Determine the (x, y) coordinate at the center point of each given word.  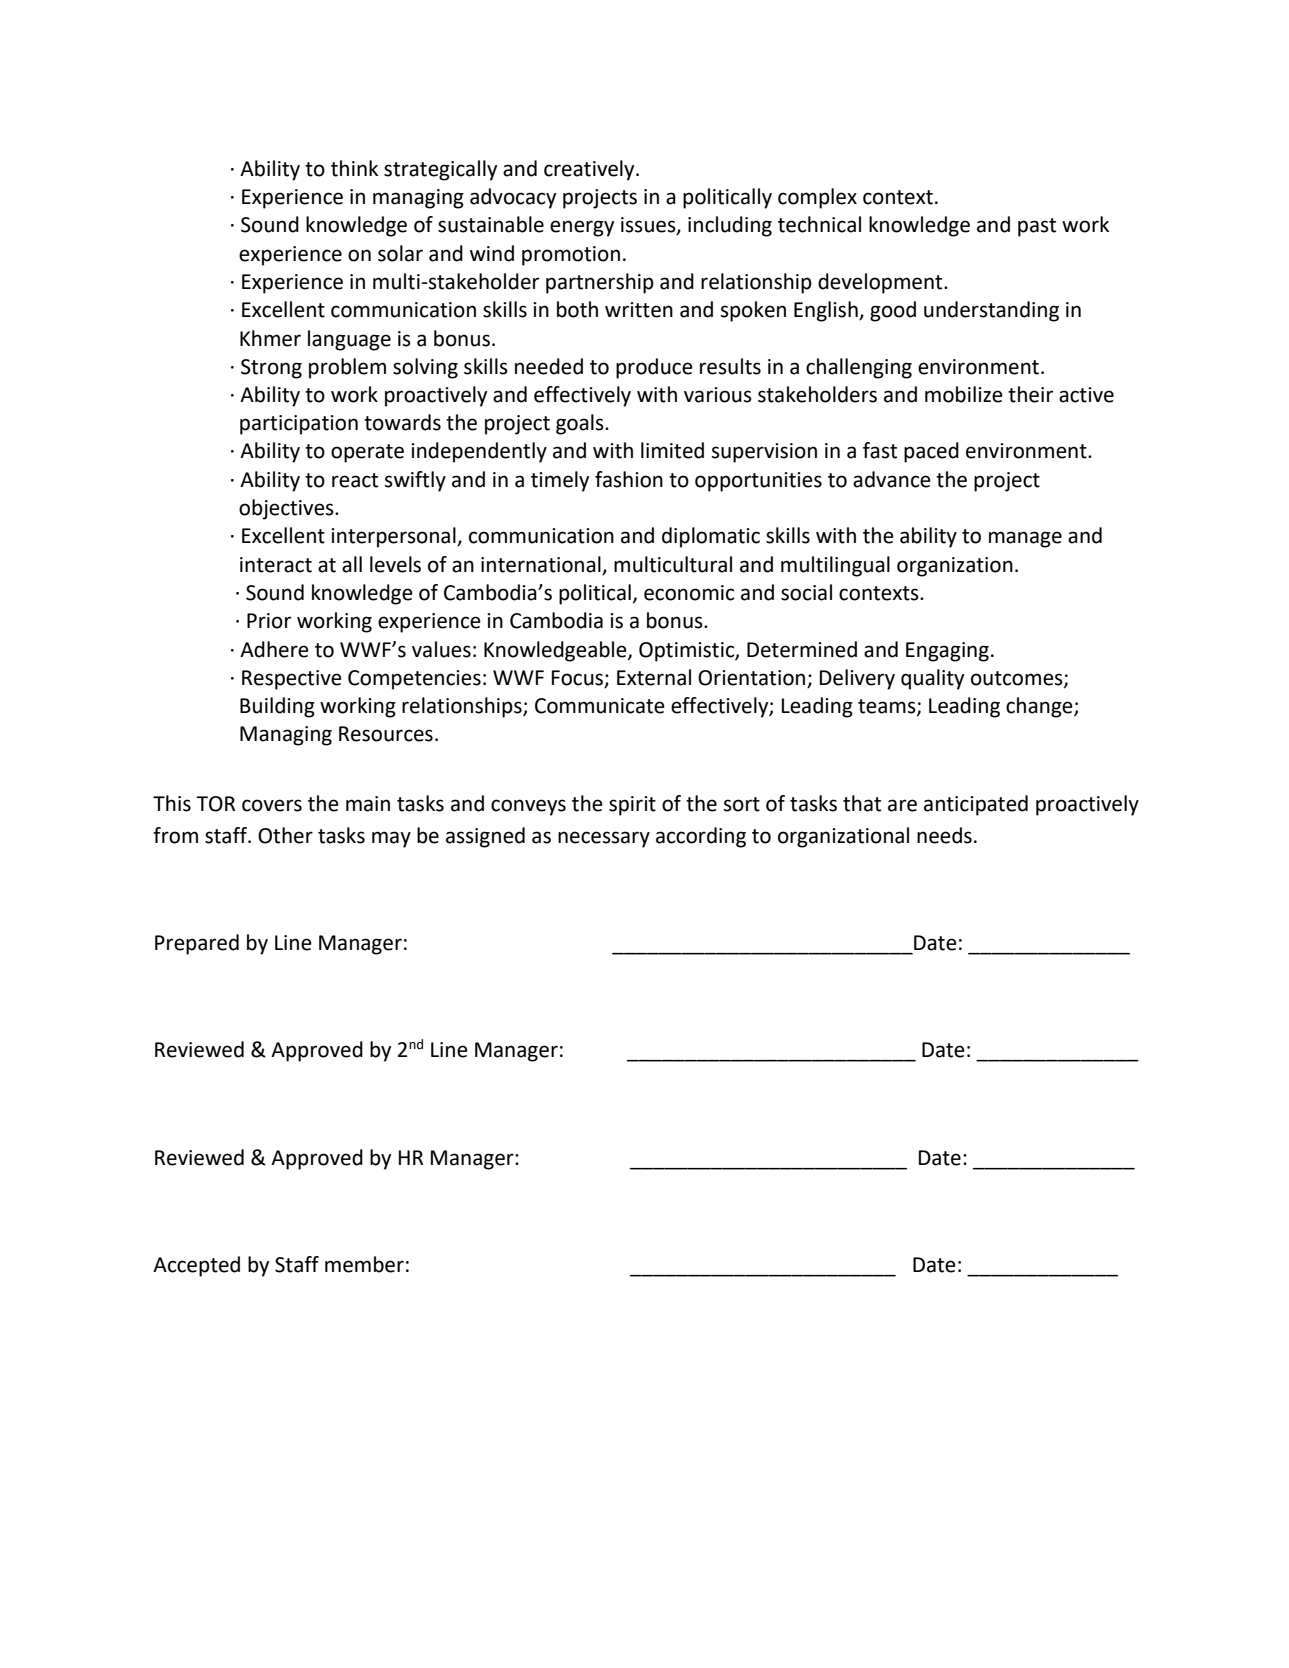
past (1037, 227)
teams (888, 707)
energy (582, 228)
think (354, 168)
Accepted (196, 1266)
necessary (604, 839)
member (364, 1264)
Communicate (600, 706)
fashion (629, 479)
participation (299, 425)
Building (277, 707)
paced (931, 452)
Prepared (197, 944)
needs (944, 835)
